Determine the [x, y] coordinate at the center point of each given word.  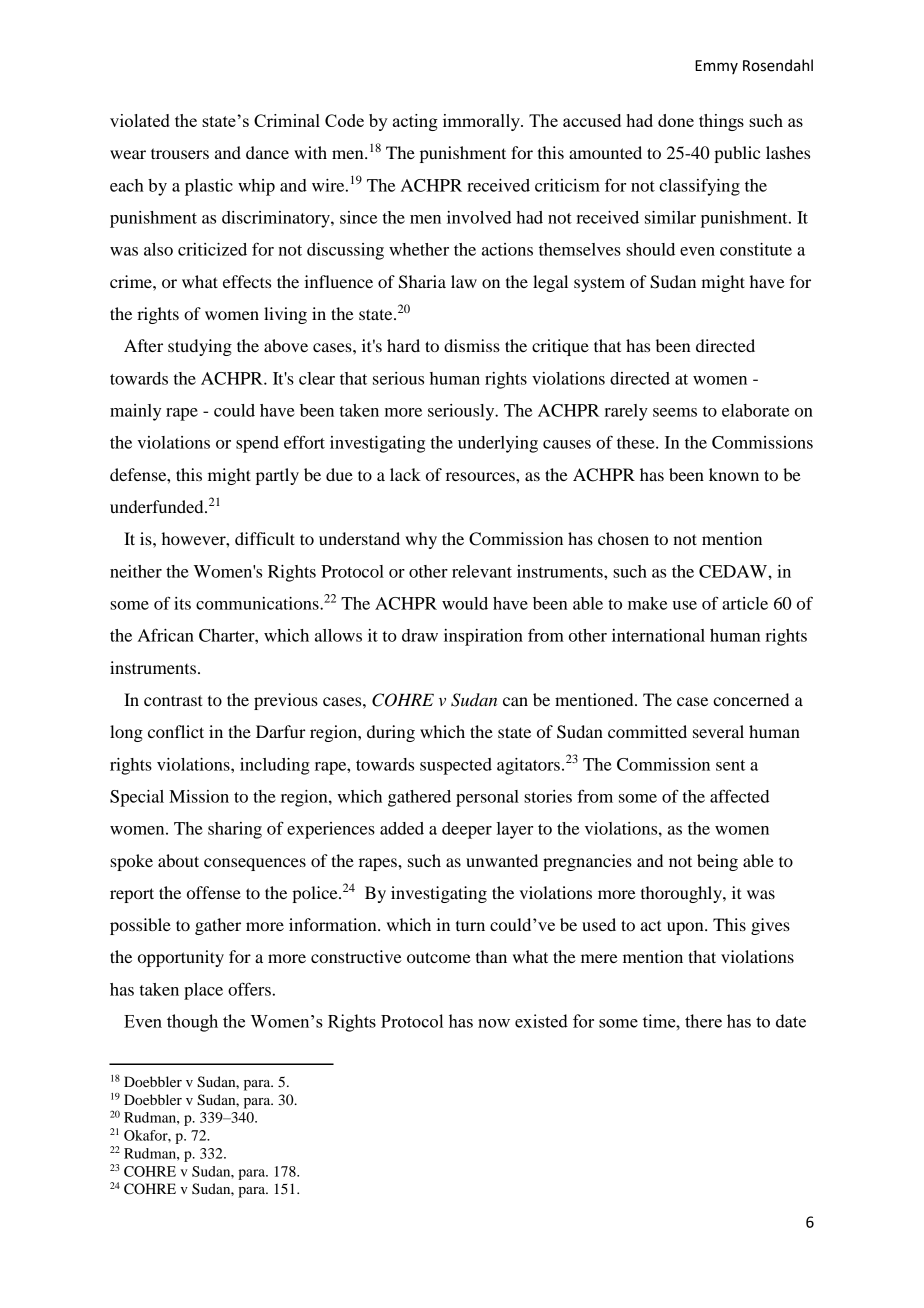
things [721, 122]
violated [140, 120]
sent [730, 765]
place [203, 991]
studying [200, 347]
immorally [482, 122]
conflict [176, 731]
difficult [265, 538]
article [745, 603]
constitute [756, 249]
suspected [456, 766]
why [421, 540]
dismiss [472, 345]
